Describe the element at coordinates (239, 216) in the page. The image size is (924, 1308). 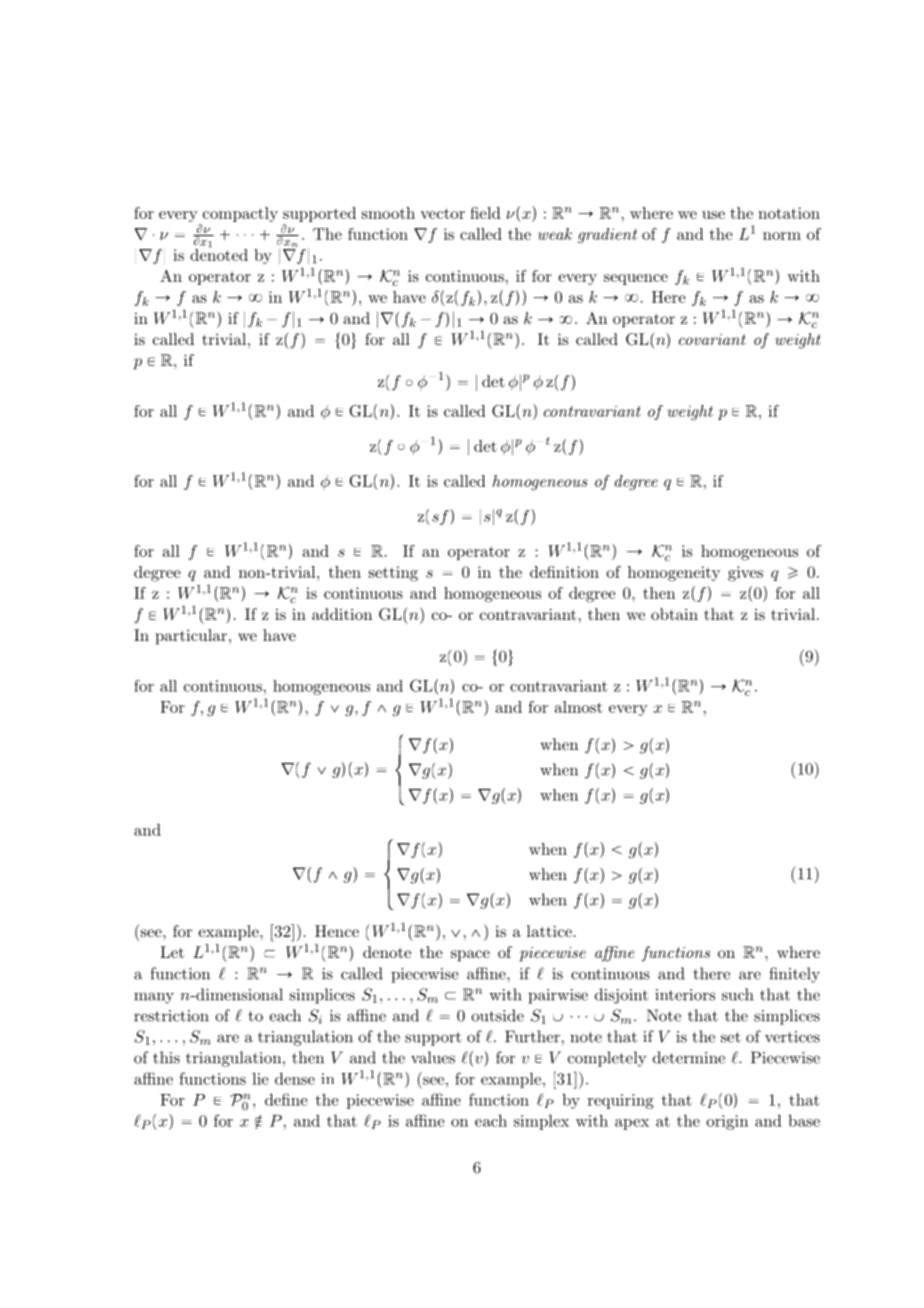
I see `compactly` at that location.
